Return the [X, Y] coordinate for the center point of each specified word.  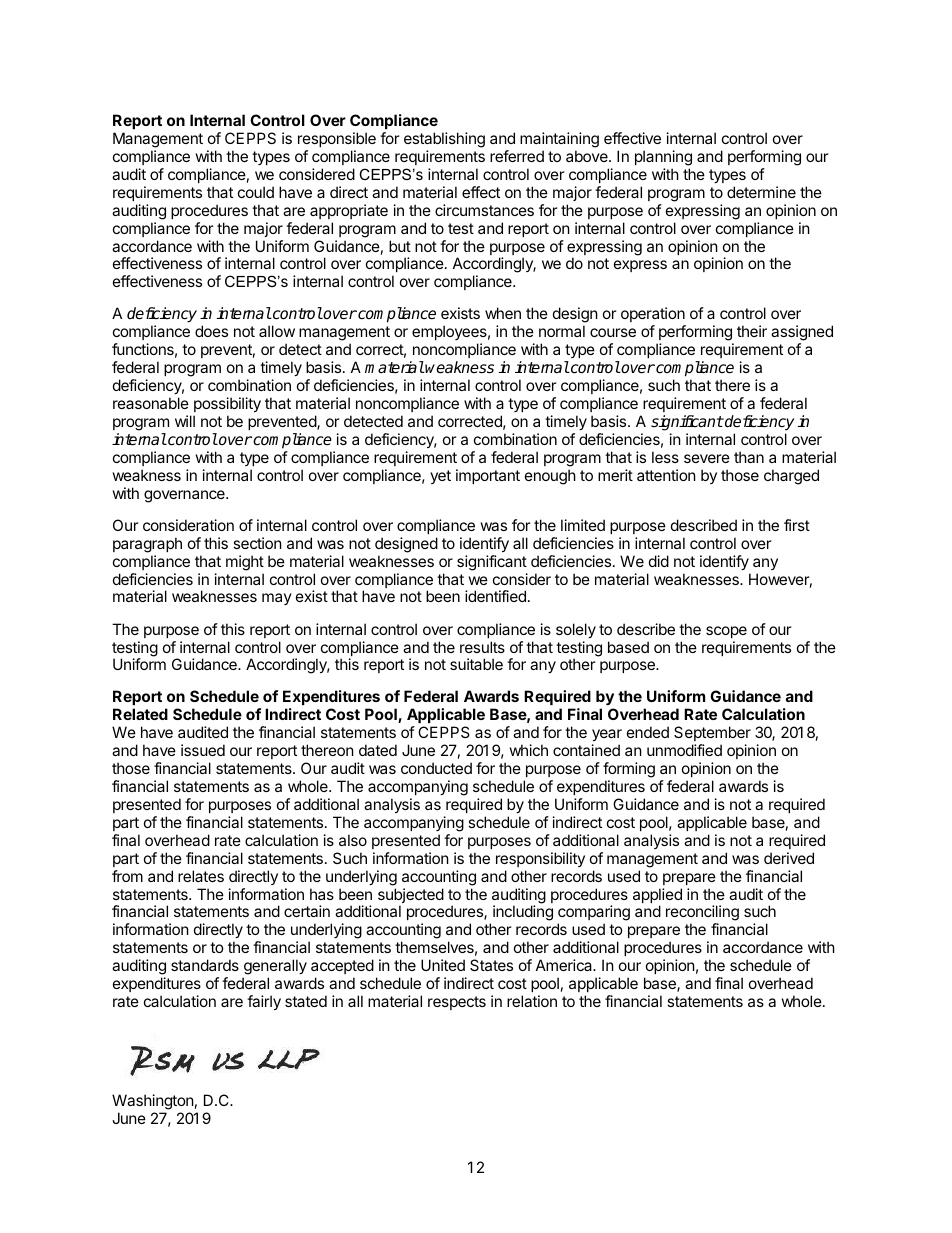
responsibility [540, 859]
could [256, 192]
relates [201, 876]
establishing [444, 140]
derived [789, 858]
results [482, 647]
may [277, 599]
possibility [227, 404]
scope [726, 632]
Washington [153, 1103]
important [488, 476]
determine [761, 192]
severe [707, 458]
